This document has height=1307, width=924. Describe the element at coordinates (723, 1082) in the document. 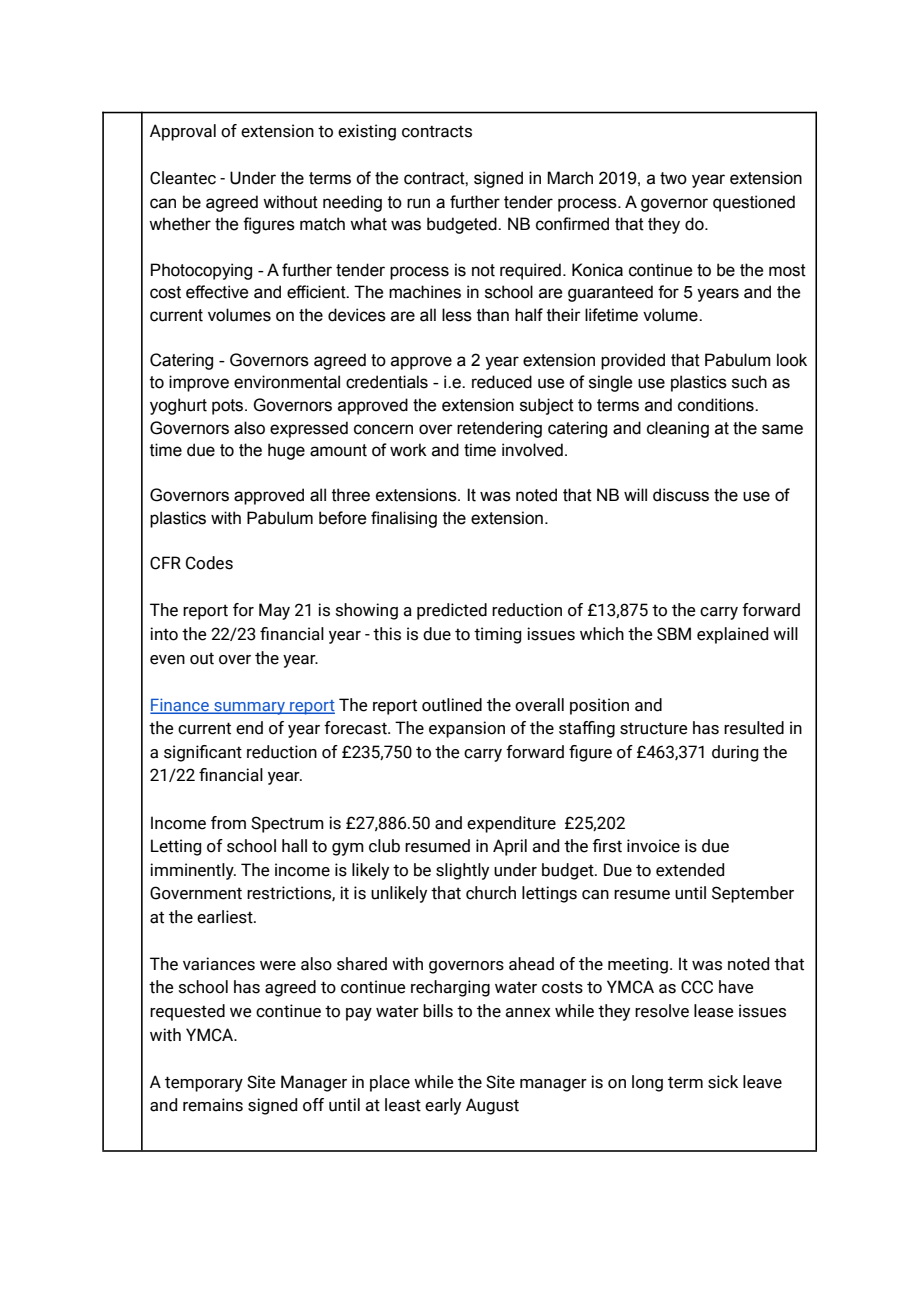

I see `sick` at that location.
